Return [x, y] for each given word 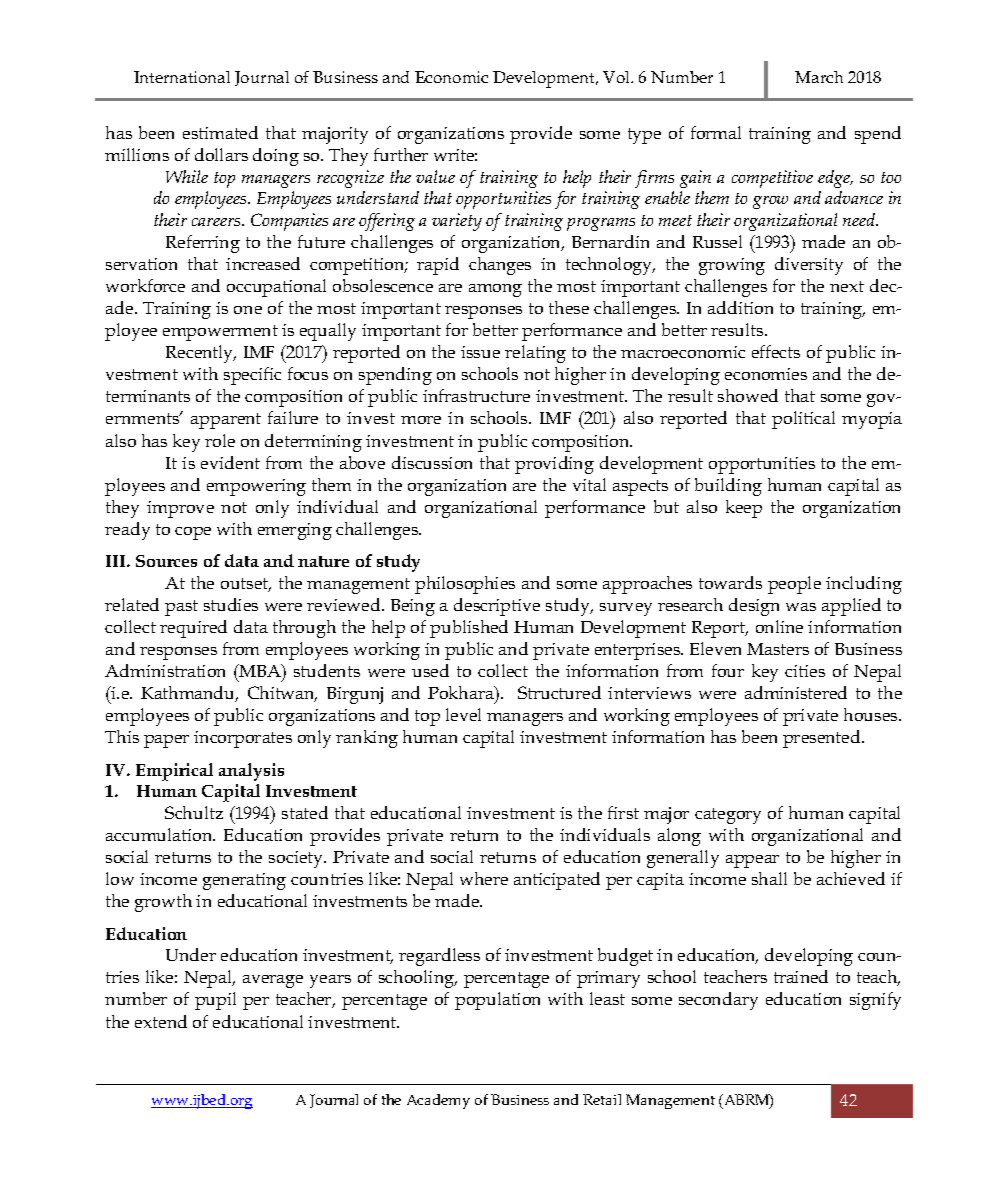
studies [231, 604]
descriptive [497, 607]
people [794, 585]
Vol [617, 77]
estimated [220, 132]
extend [161, 1021]
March [819, 77]
